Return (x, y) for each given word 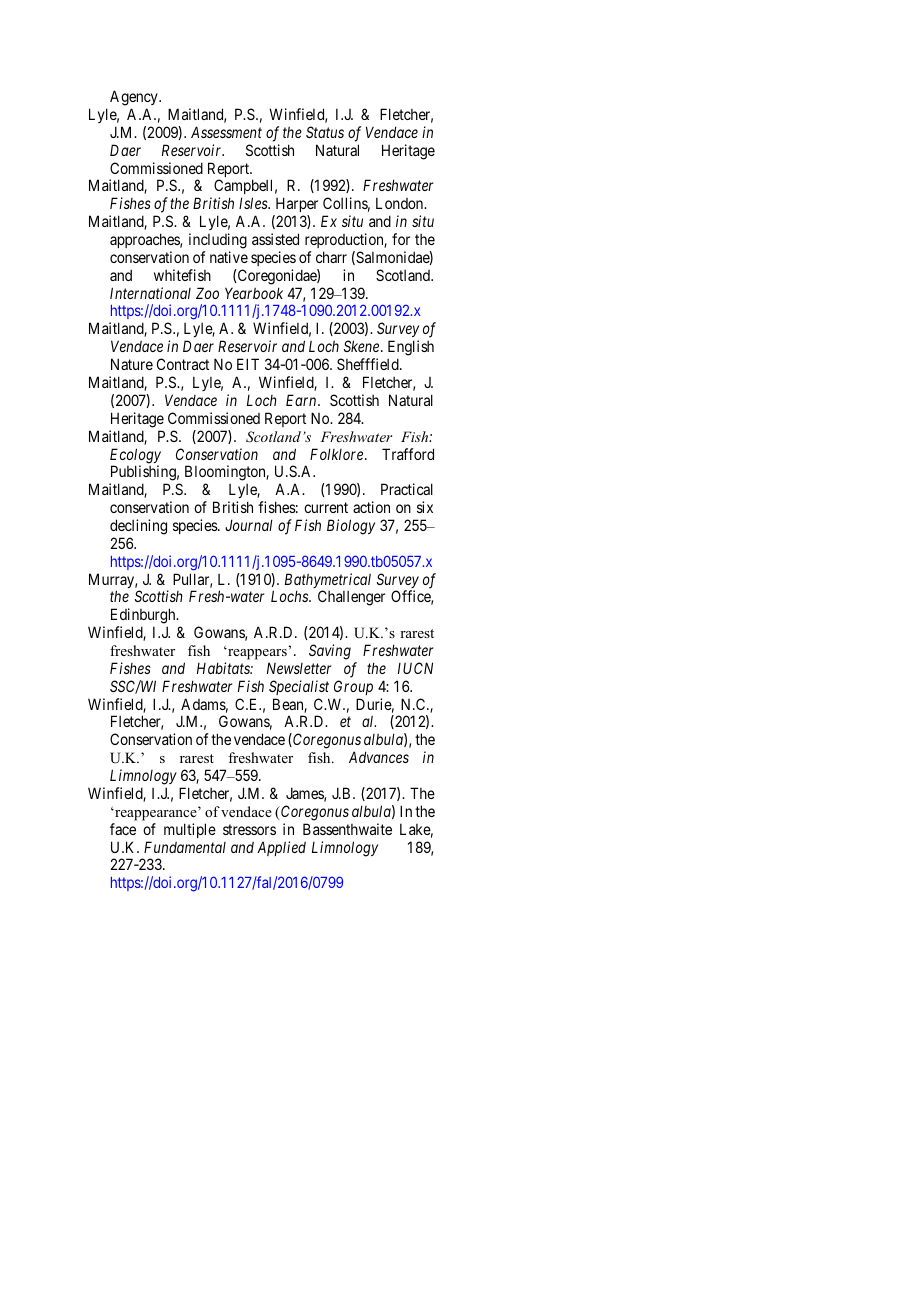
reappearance (155, 815)
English (411, 349)
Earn (302, 400)
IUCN (415, 668)
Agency (135, 98)
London (401, 203)
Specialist (299, 687)
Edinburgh (144, 617)
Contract (183, 364)
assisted (275, 239)
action (371, 507)
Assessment (226, 132)
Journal (249, 525)
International (150, 293)
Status (325, 132)
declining (138, 527)
